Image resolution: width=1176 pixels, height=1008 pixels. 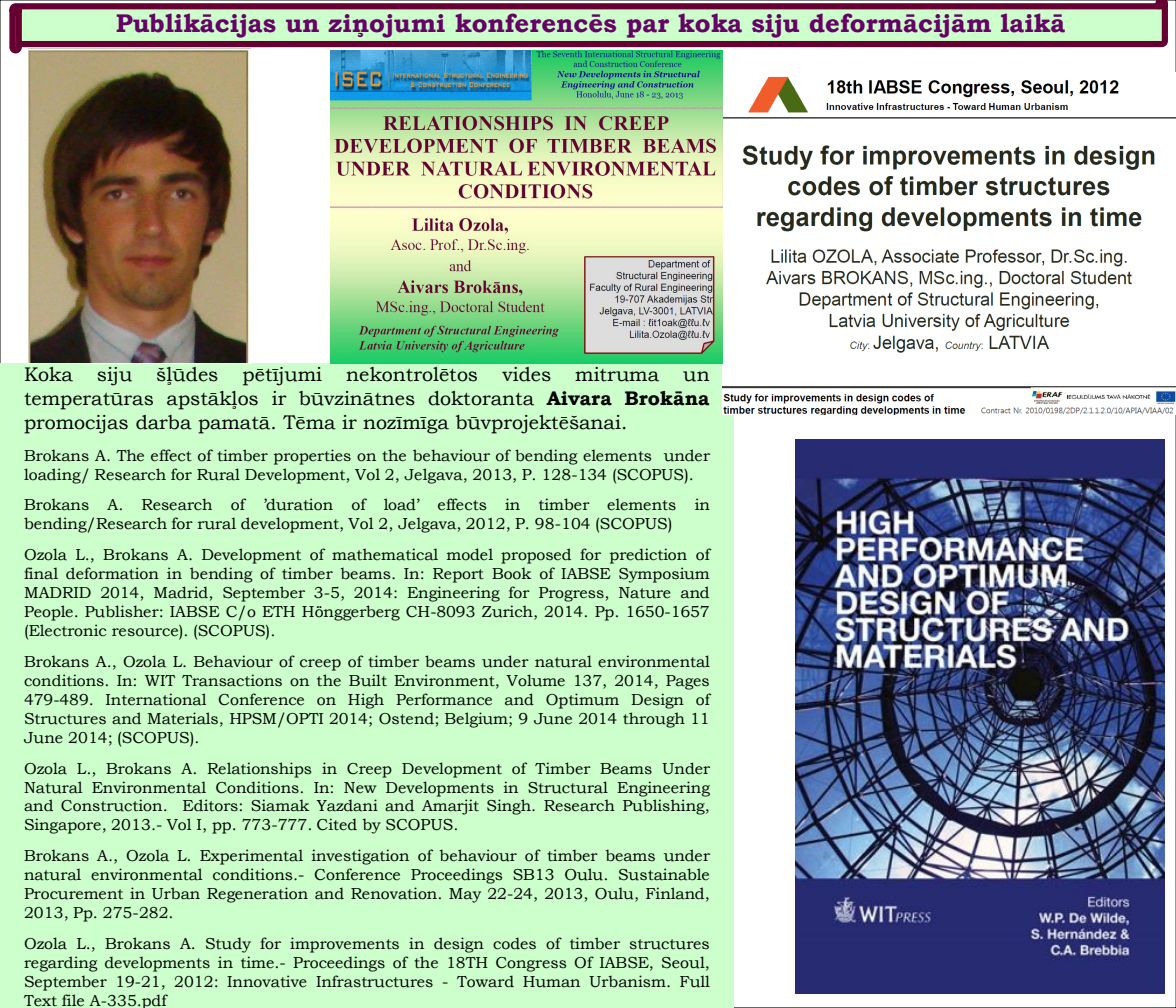 What do you see at coordinates (648, 556) in the image?
I see `prediction` at bounding box center [648, 556].
